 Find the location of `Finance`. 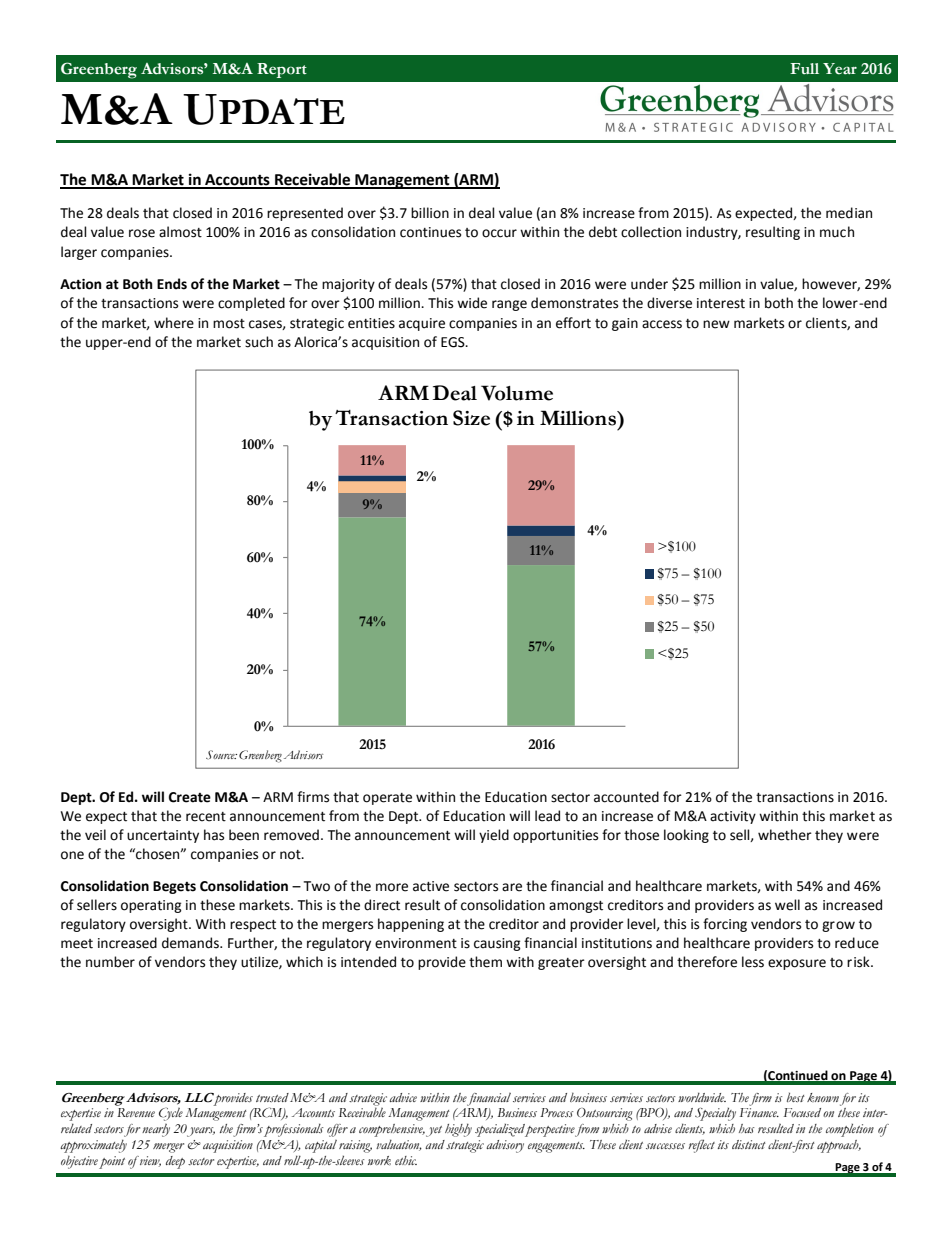

Finance is located at coordinates (759, 1112).
